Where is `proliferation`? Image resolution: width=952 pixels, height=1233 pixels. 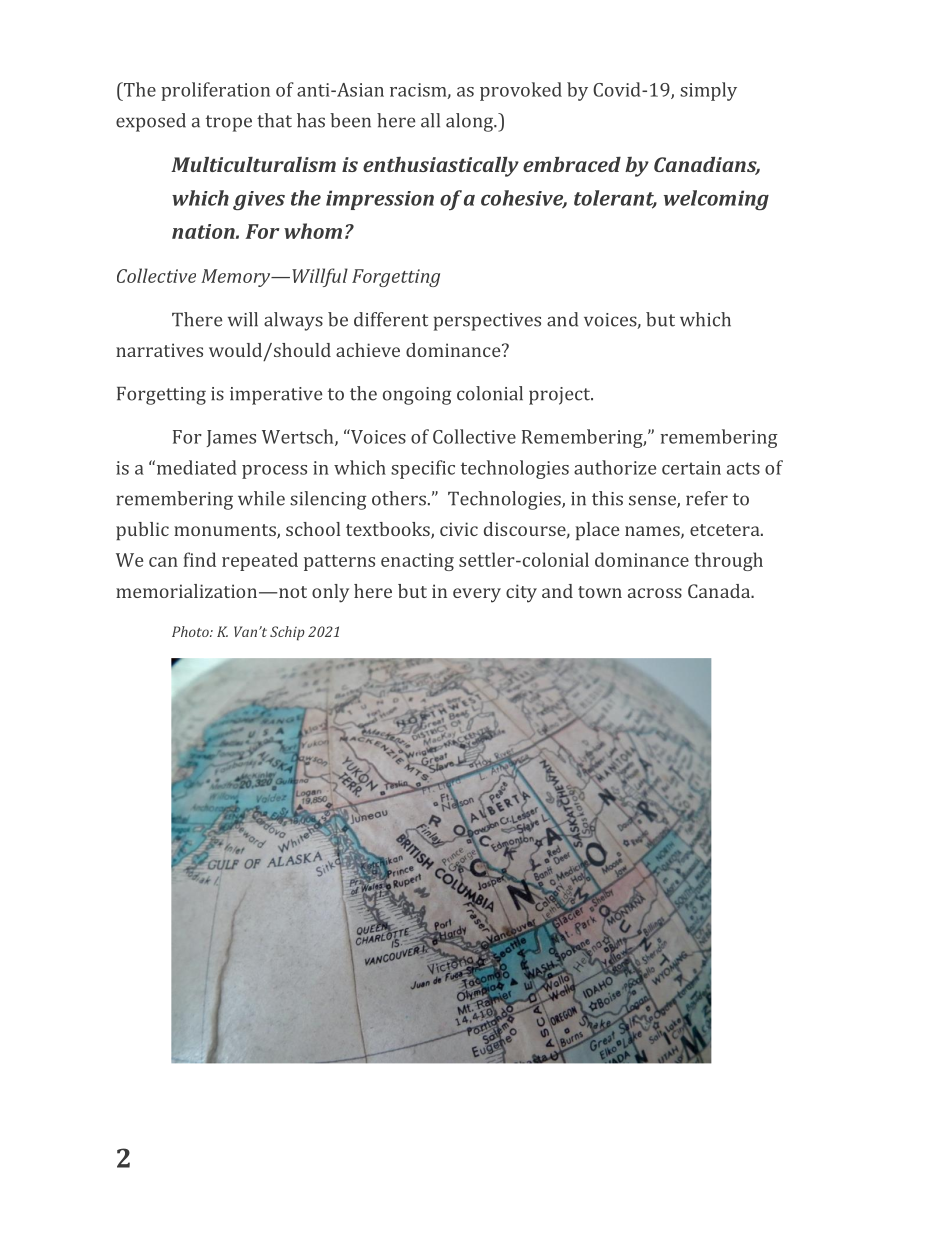 proliferation is located at coordinates (215, 91).
